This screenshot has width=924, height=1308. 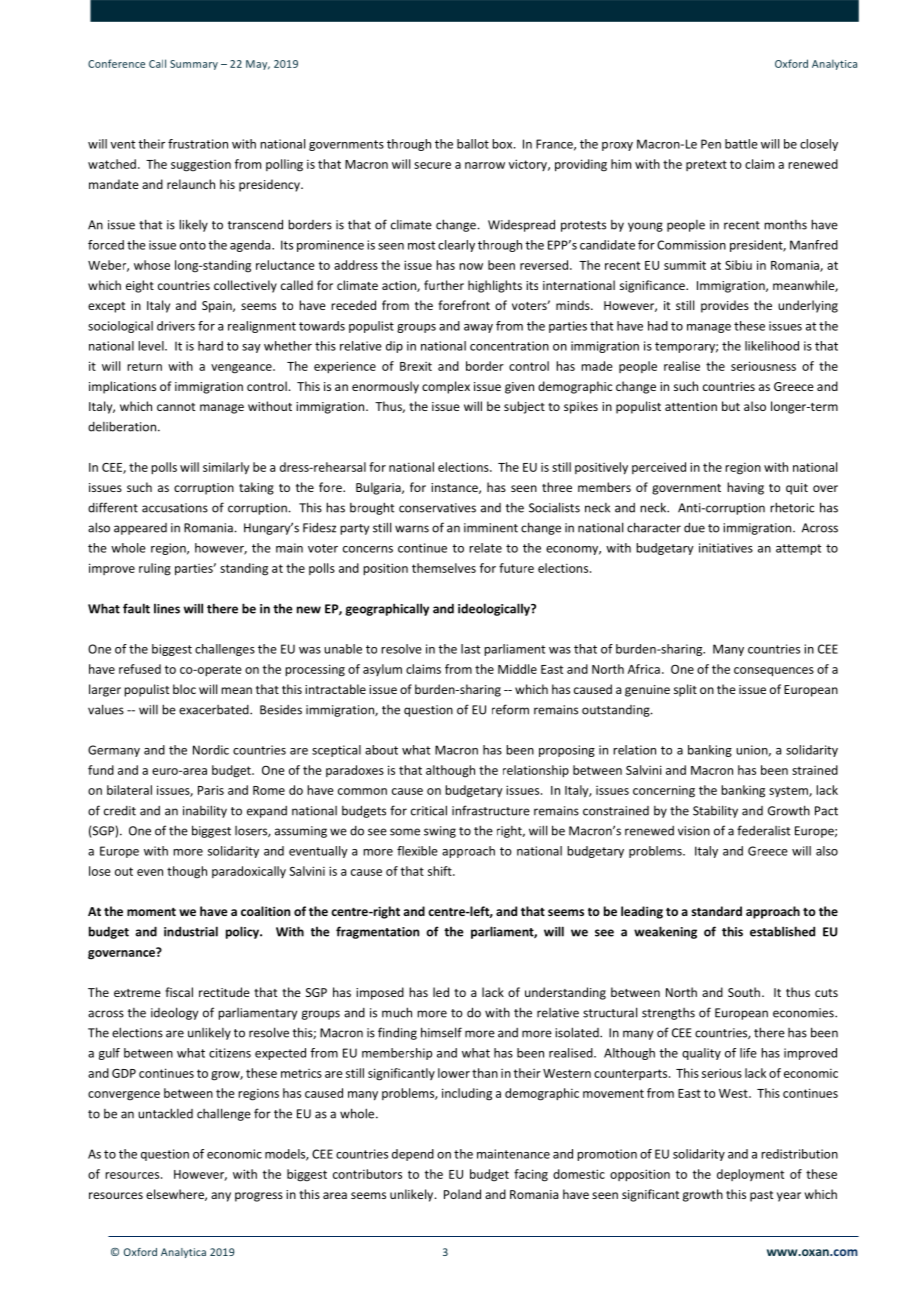 What do you see at coordinates (205, 811) in the screenshot?
I see `inability` at bounding box center [205, 811].
